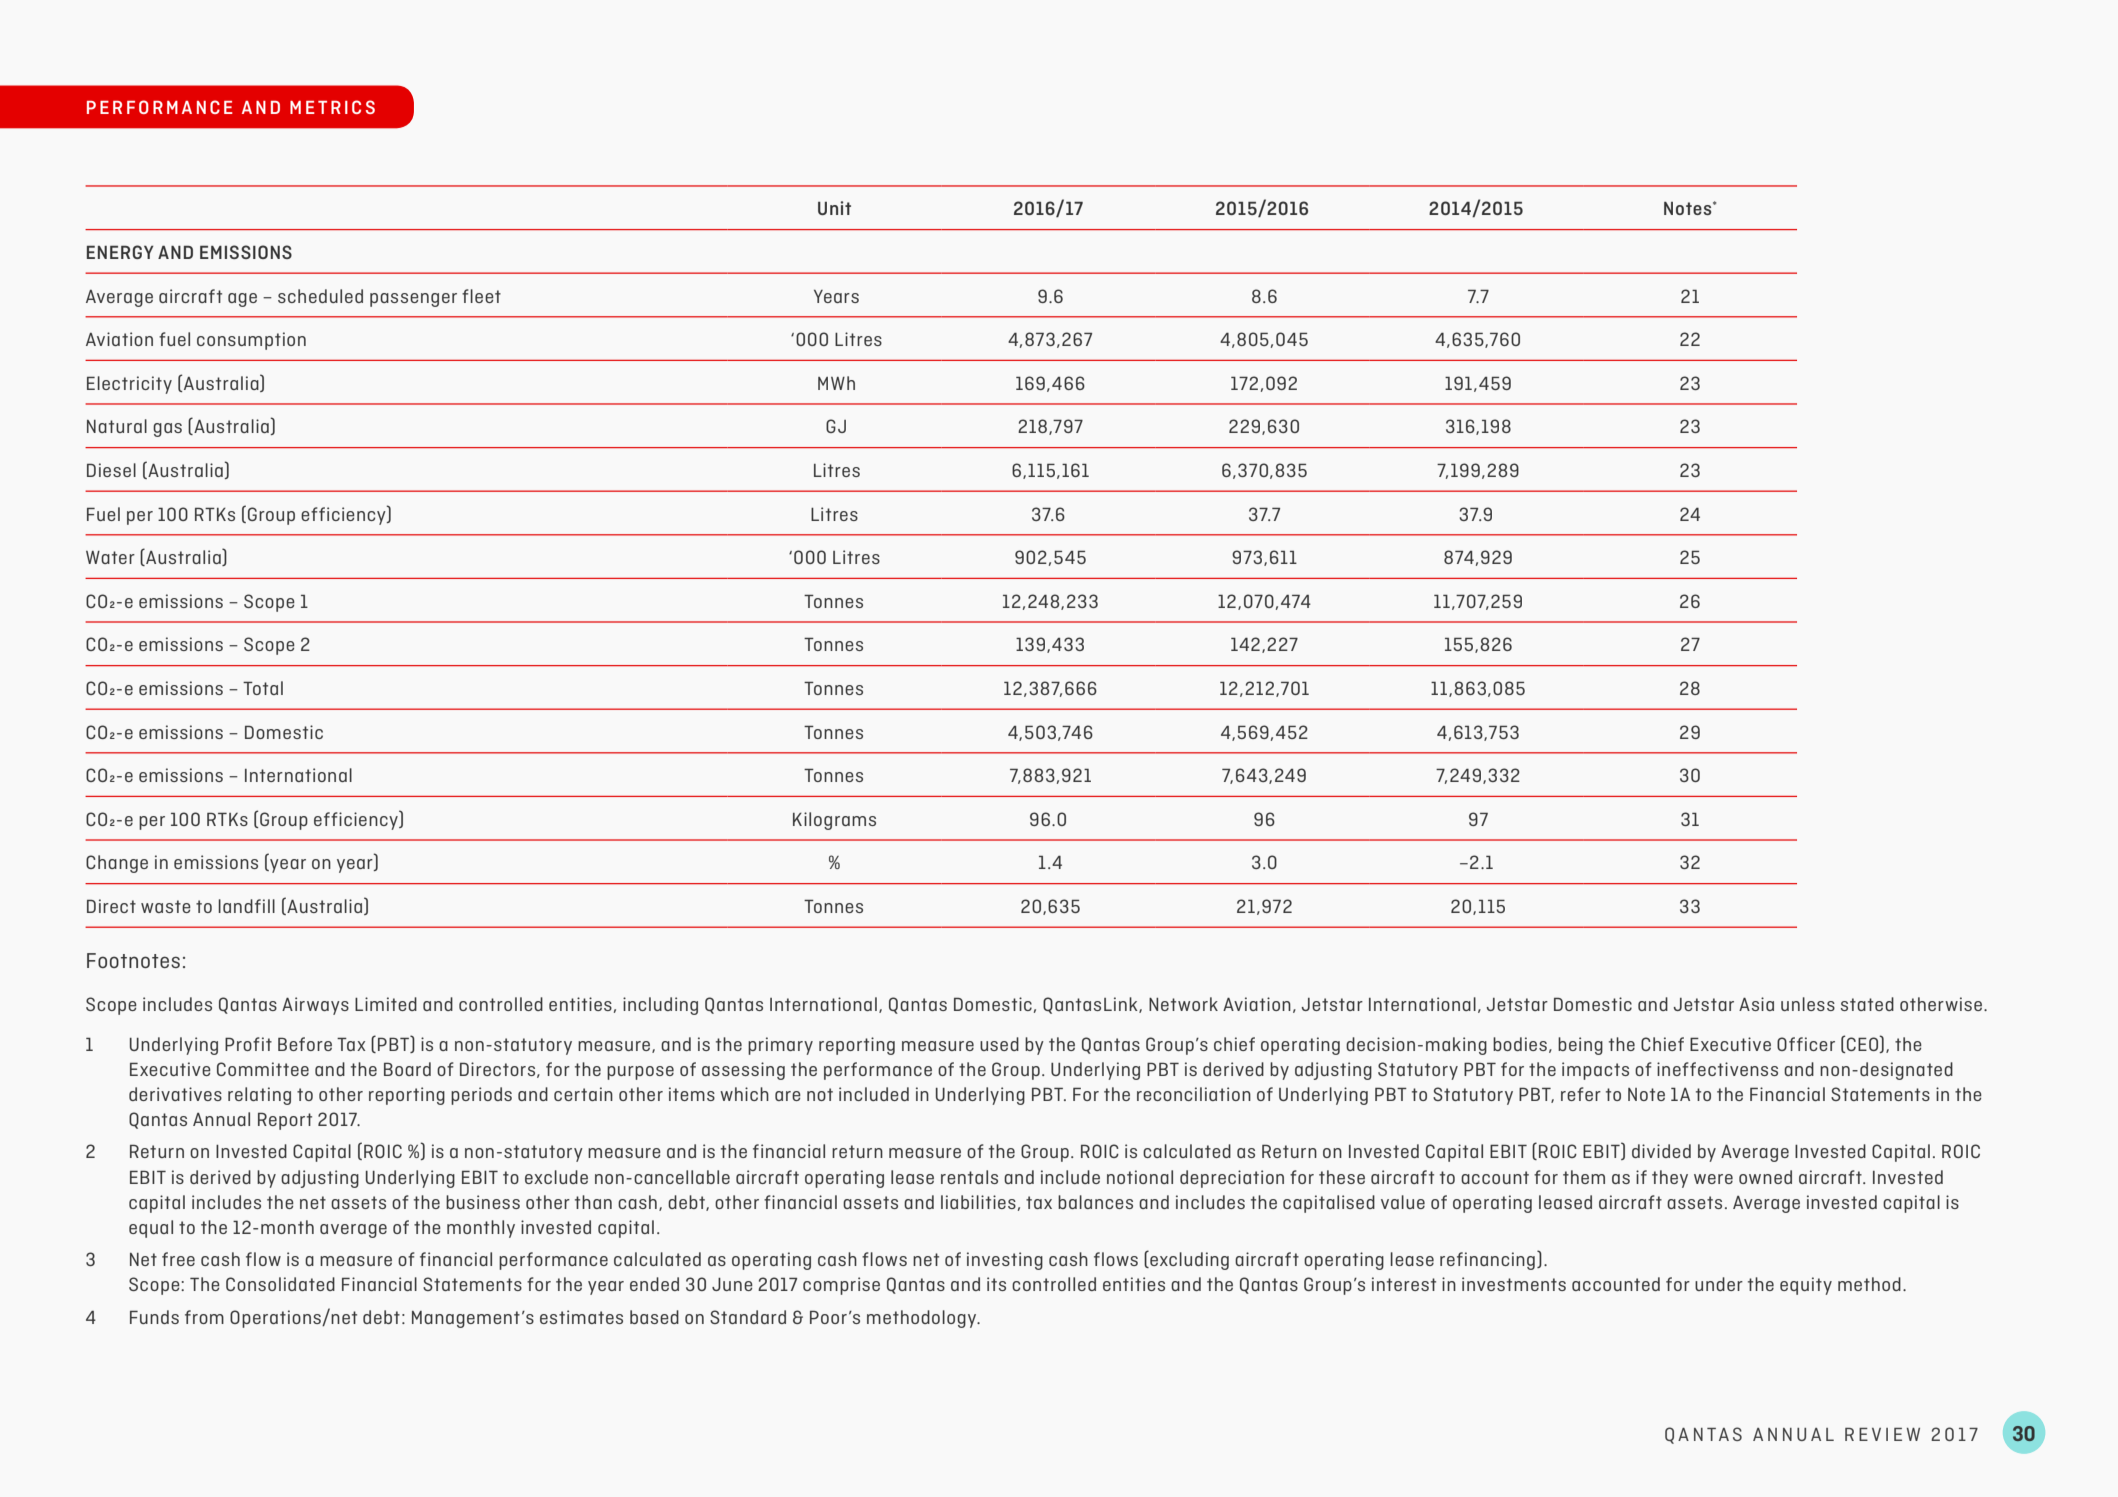 This image has width=2118, height=1497. I want to click on investments, so click(1514, 1284).
